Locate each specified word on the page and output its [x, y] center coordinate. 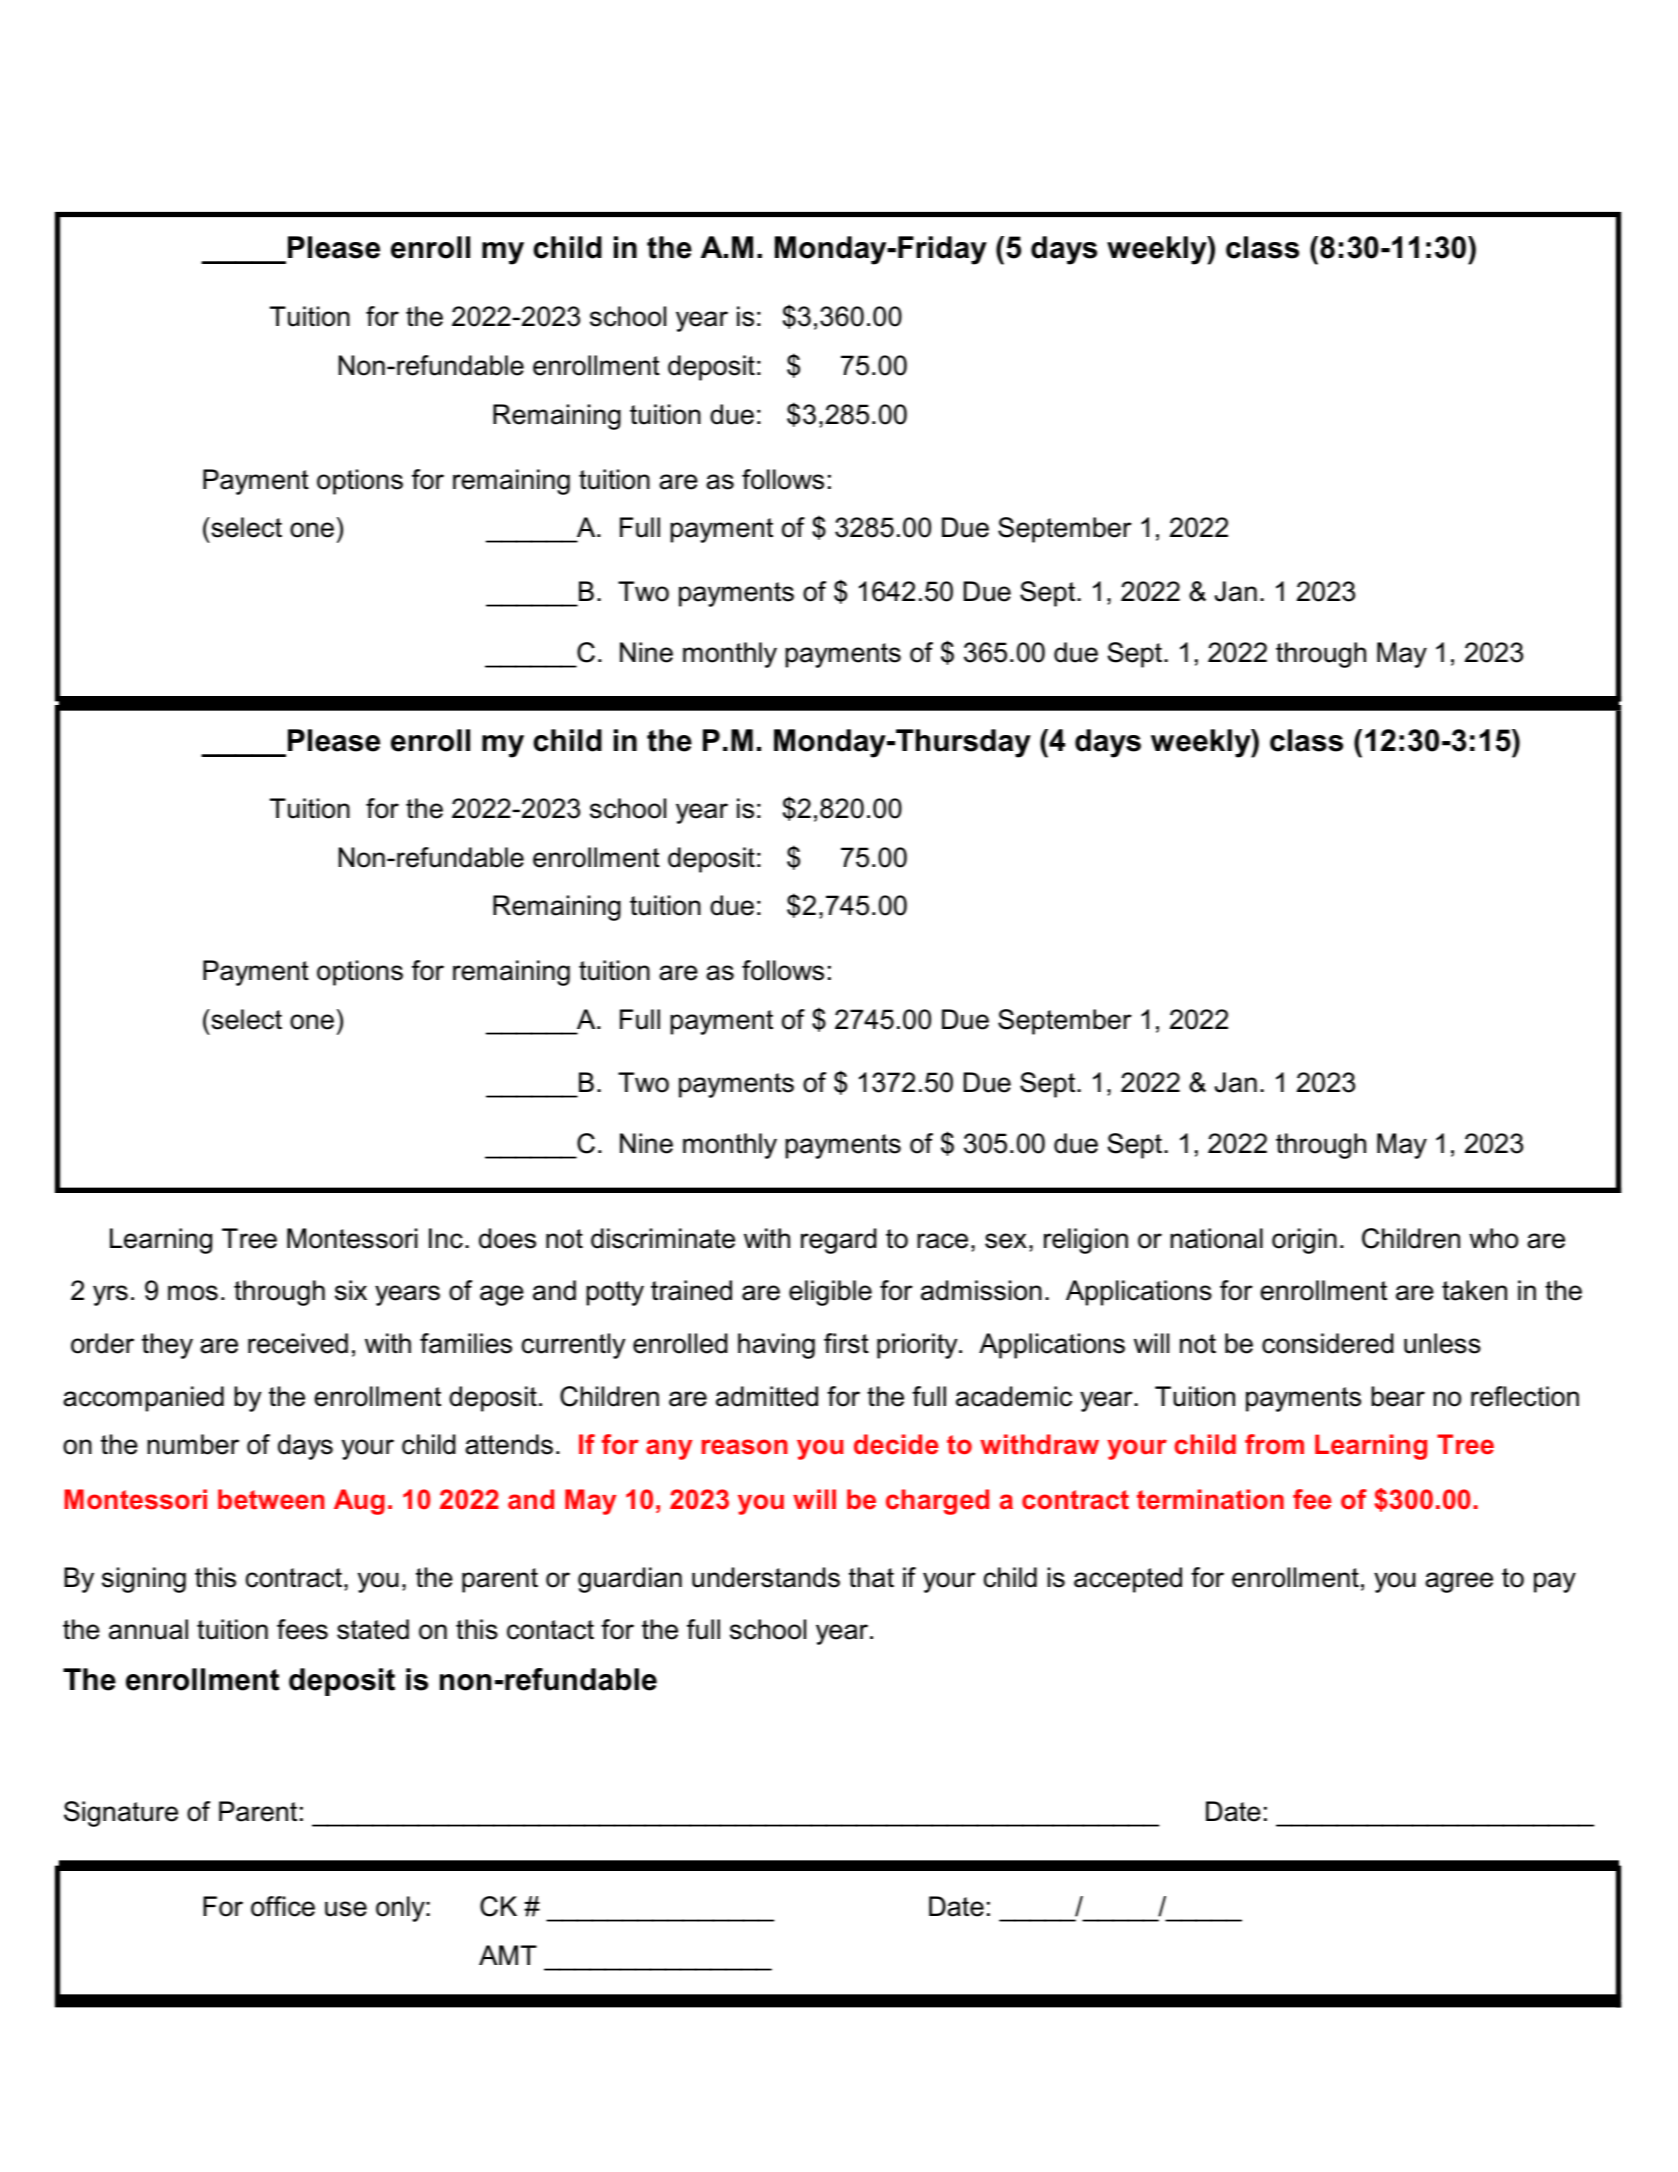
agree [1459, 1582]
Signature [121, 1814]
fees [302, 1629]
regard [838, 1241]
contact [550, 1630]
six [351, 1290]
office [283, 1906]
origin [1304, 1241]
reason [745, 1447]
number [193, 1444]
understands [766, 1577]
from [1274, 1444]
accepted [1128, 1580]
